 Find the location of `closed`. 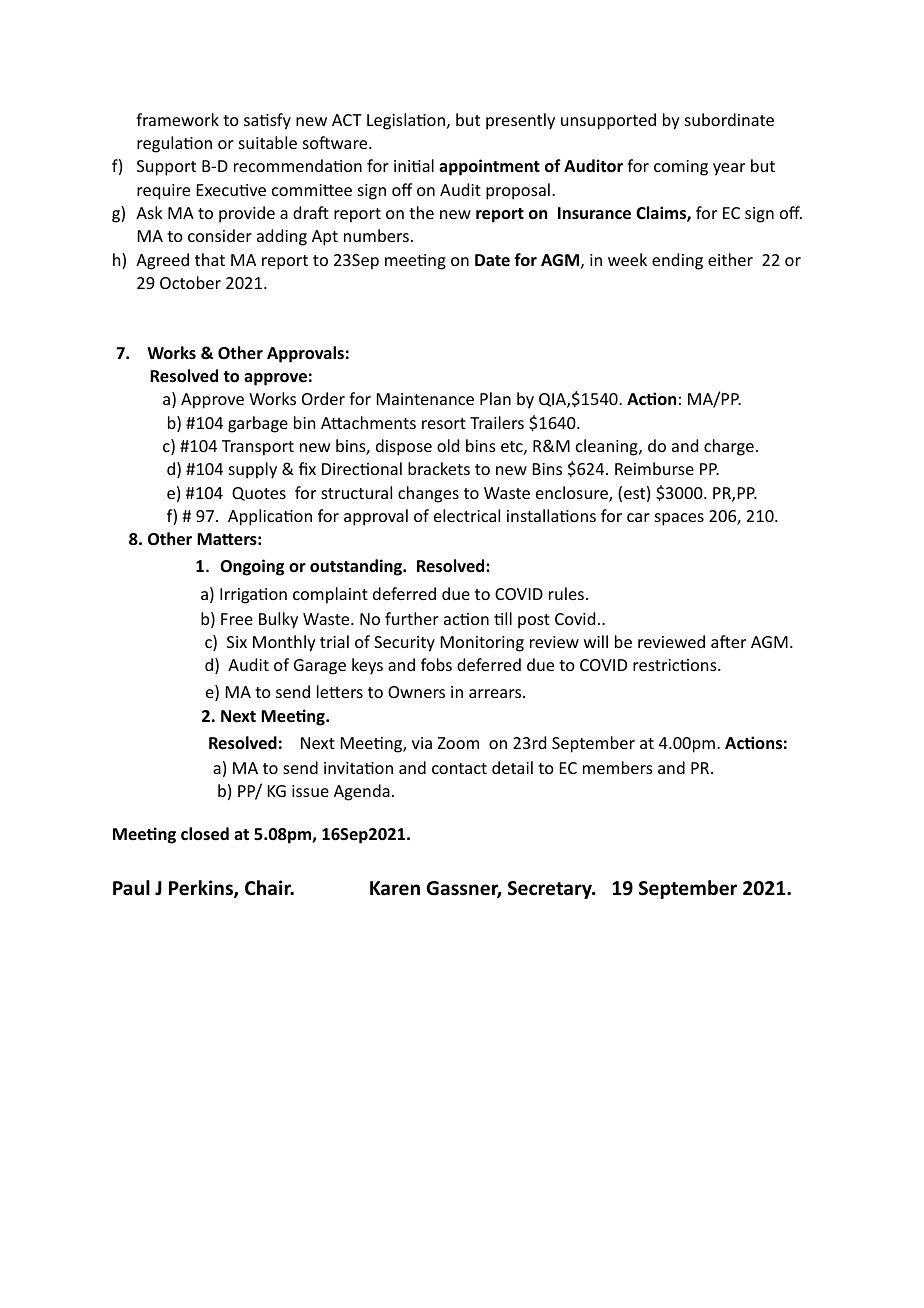

closed is located at coordinates (205, 834).
